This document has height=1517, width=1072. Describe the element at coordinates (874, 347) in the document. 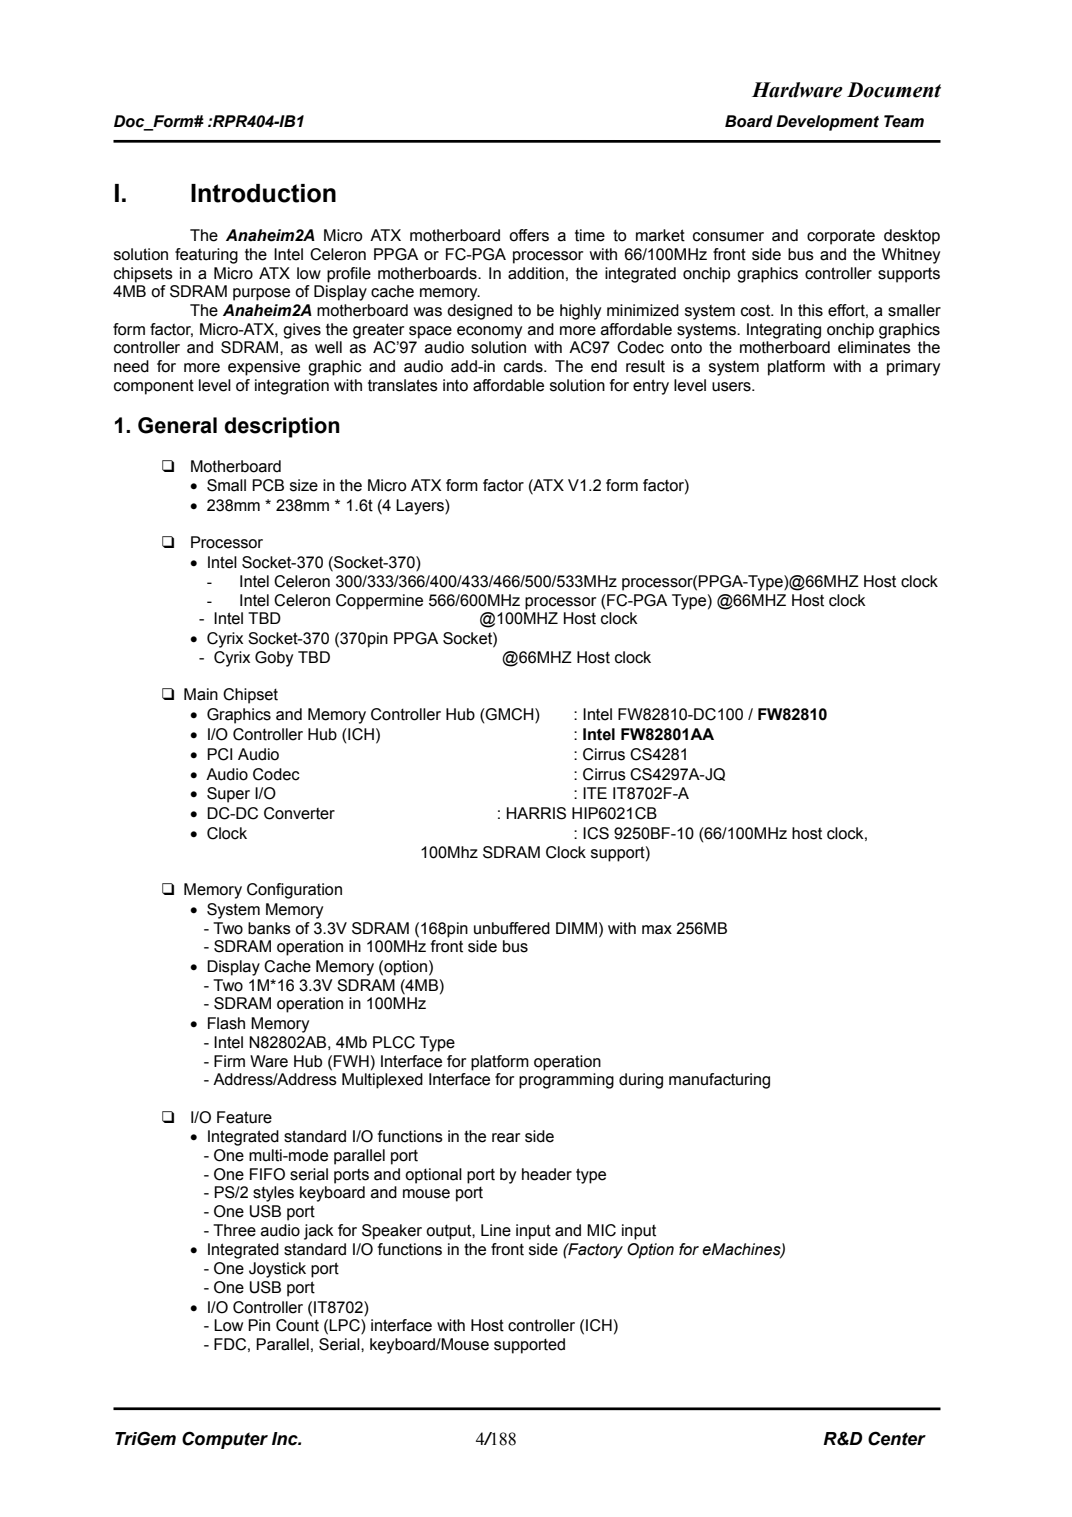

I see `eliminates` at that location.
